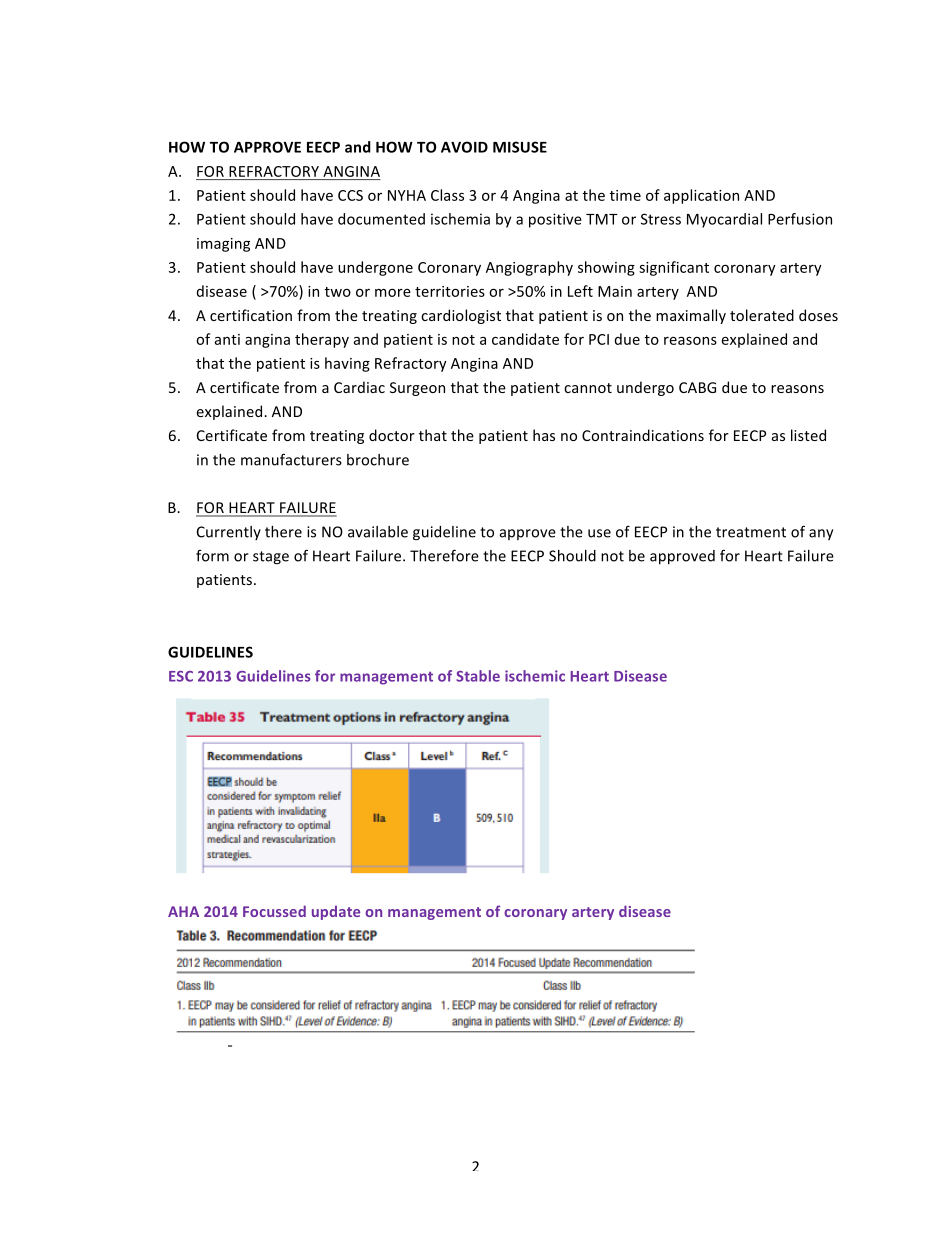 This screenshot has width=952, height=1233. Describe the element at coordinates (697, 387) in the screenshot. I see `CABG` at that location.
